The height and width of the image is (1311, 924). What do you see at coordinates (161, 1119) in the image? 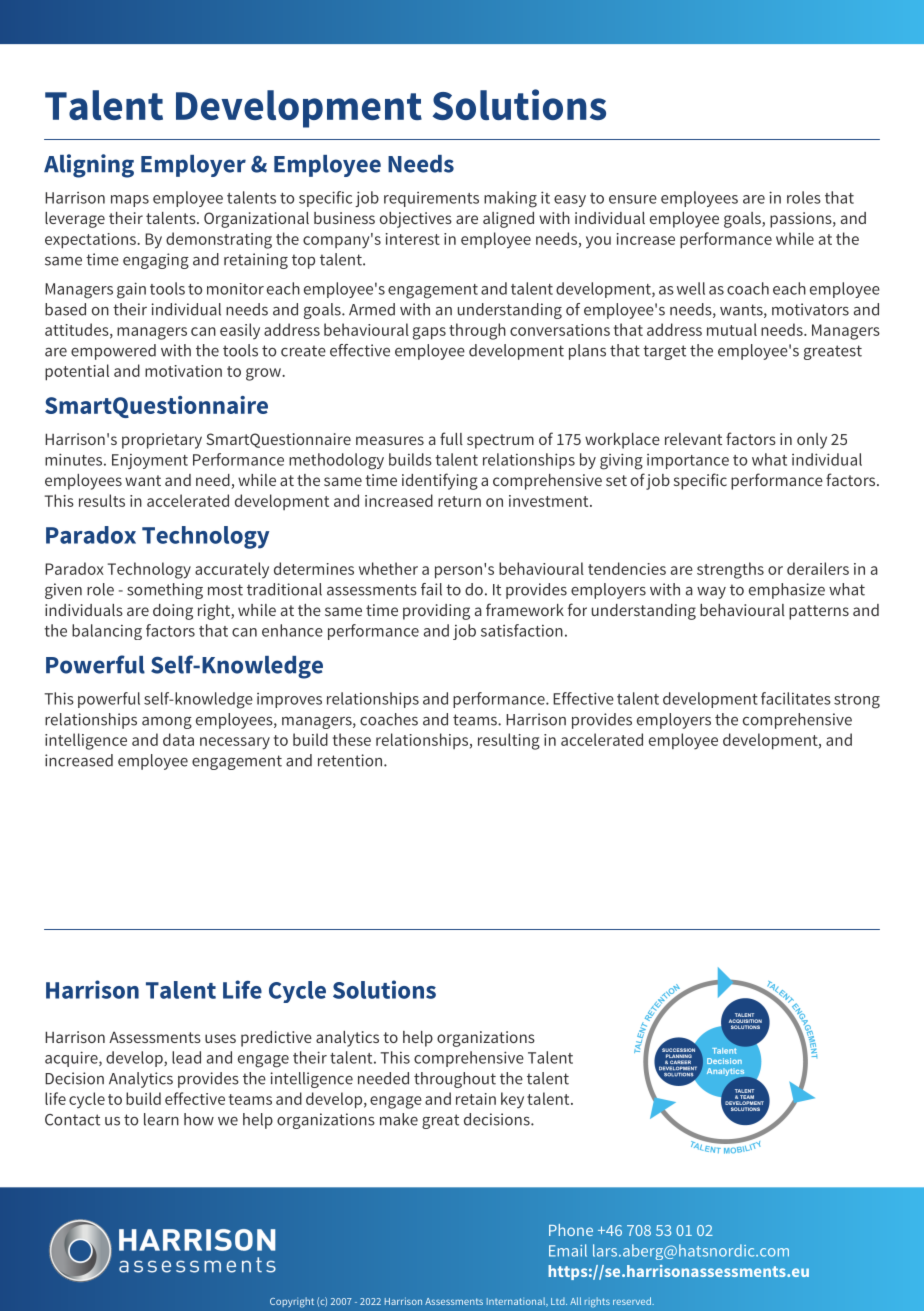
I see `learn` at bounding box center [161, 1119].
